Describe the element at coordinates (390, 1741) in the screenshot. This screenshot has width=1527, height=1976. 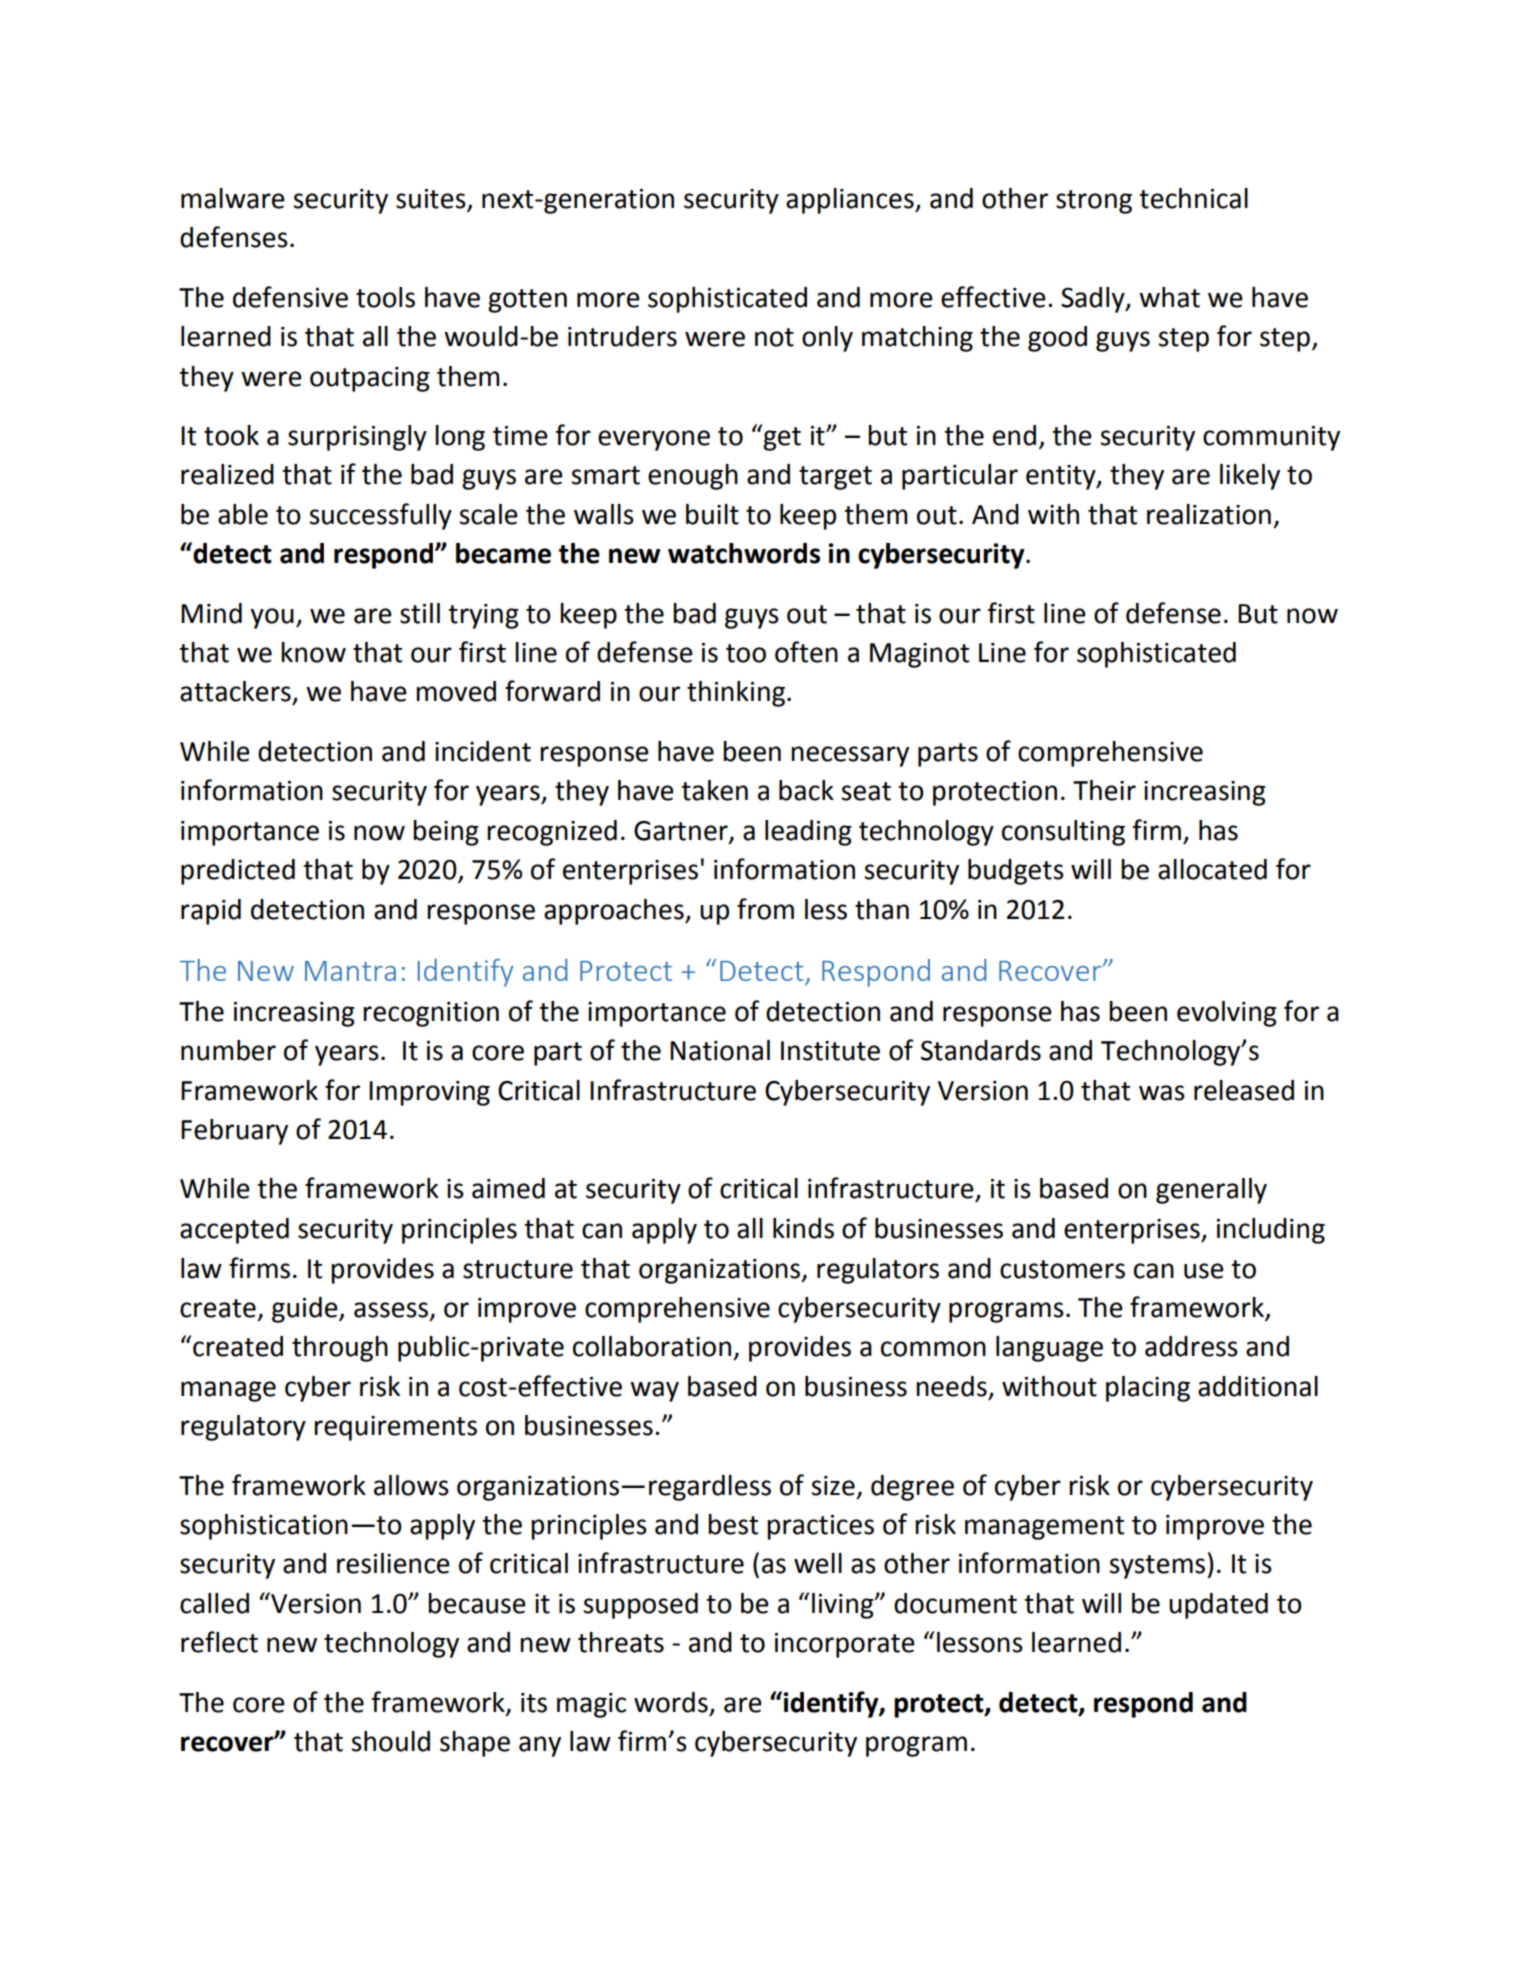
I see `should` at that location.
